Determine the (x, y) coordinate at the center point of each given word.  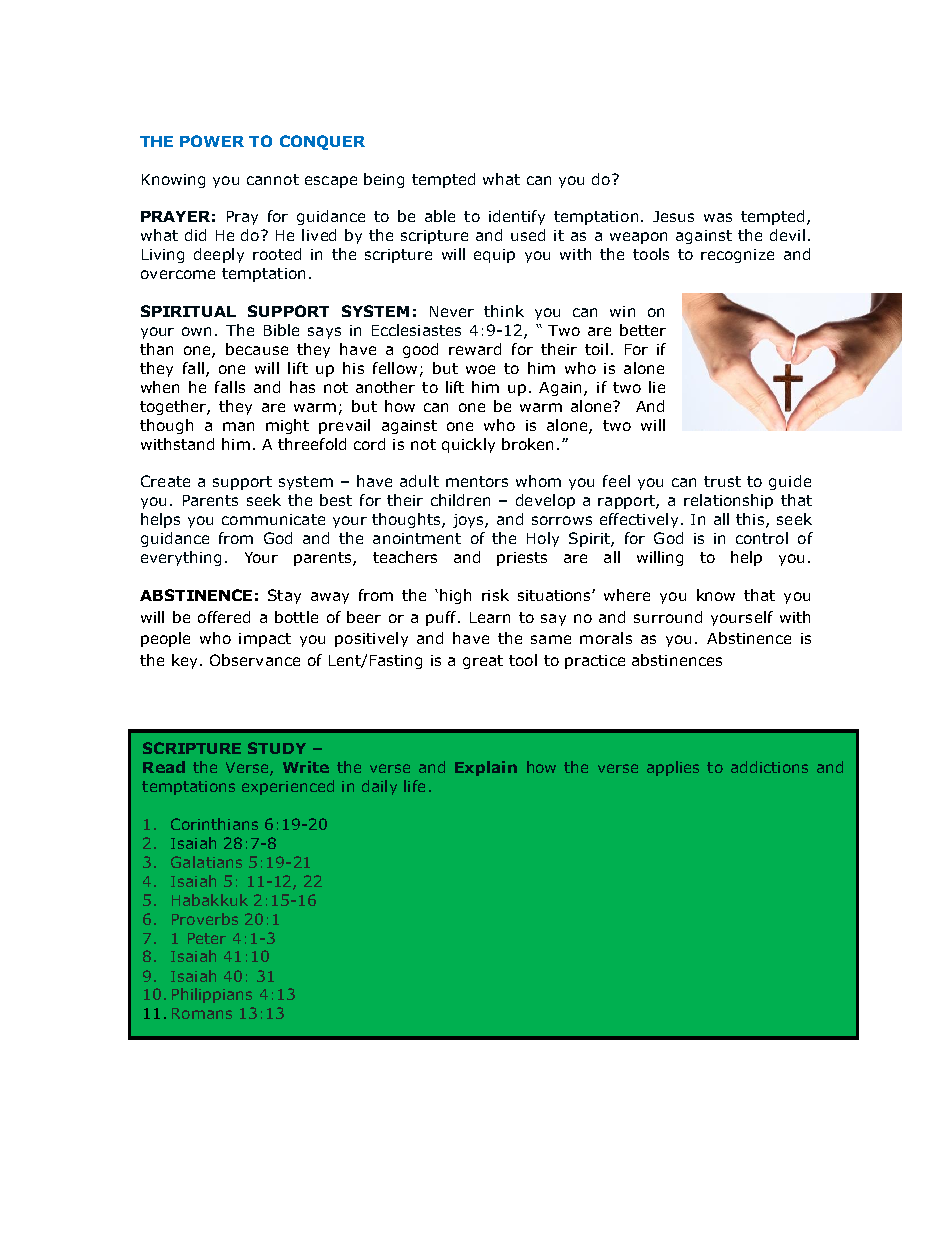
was (718, 217)
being (384, 180)
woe (480, 369)
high (455, 596)
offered (224, 617)
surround (668, 617)
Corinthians (214, 824)
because (257, 349)
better (643, 330)
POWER (212, 141)
